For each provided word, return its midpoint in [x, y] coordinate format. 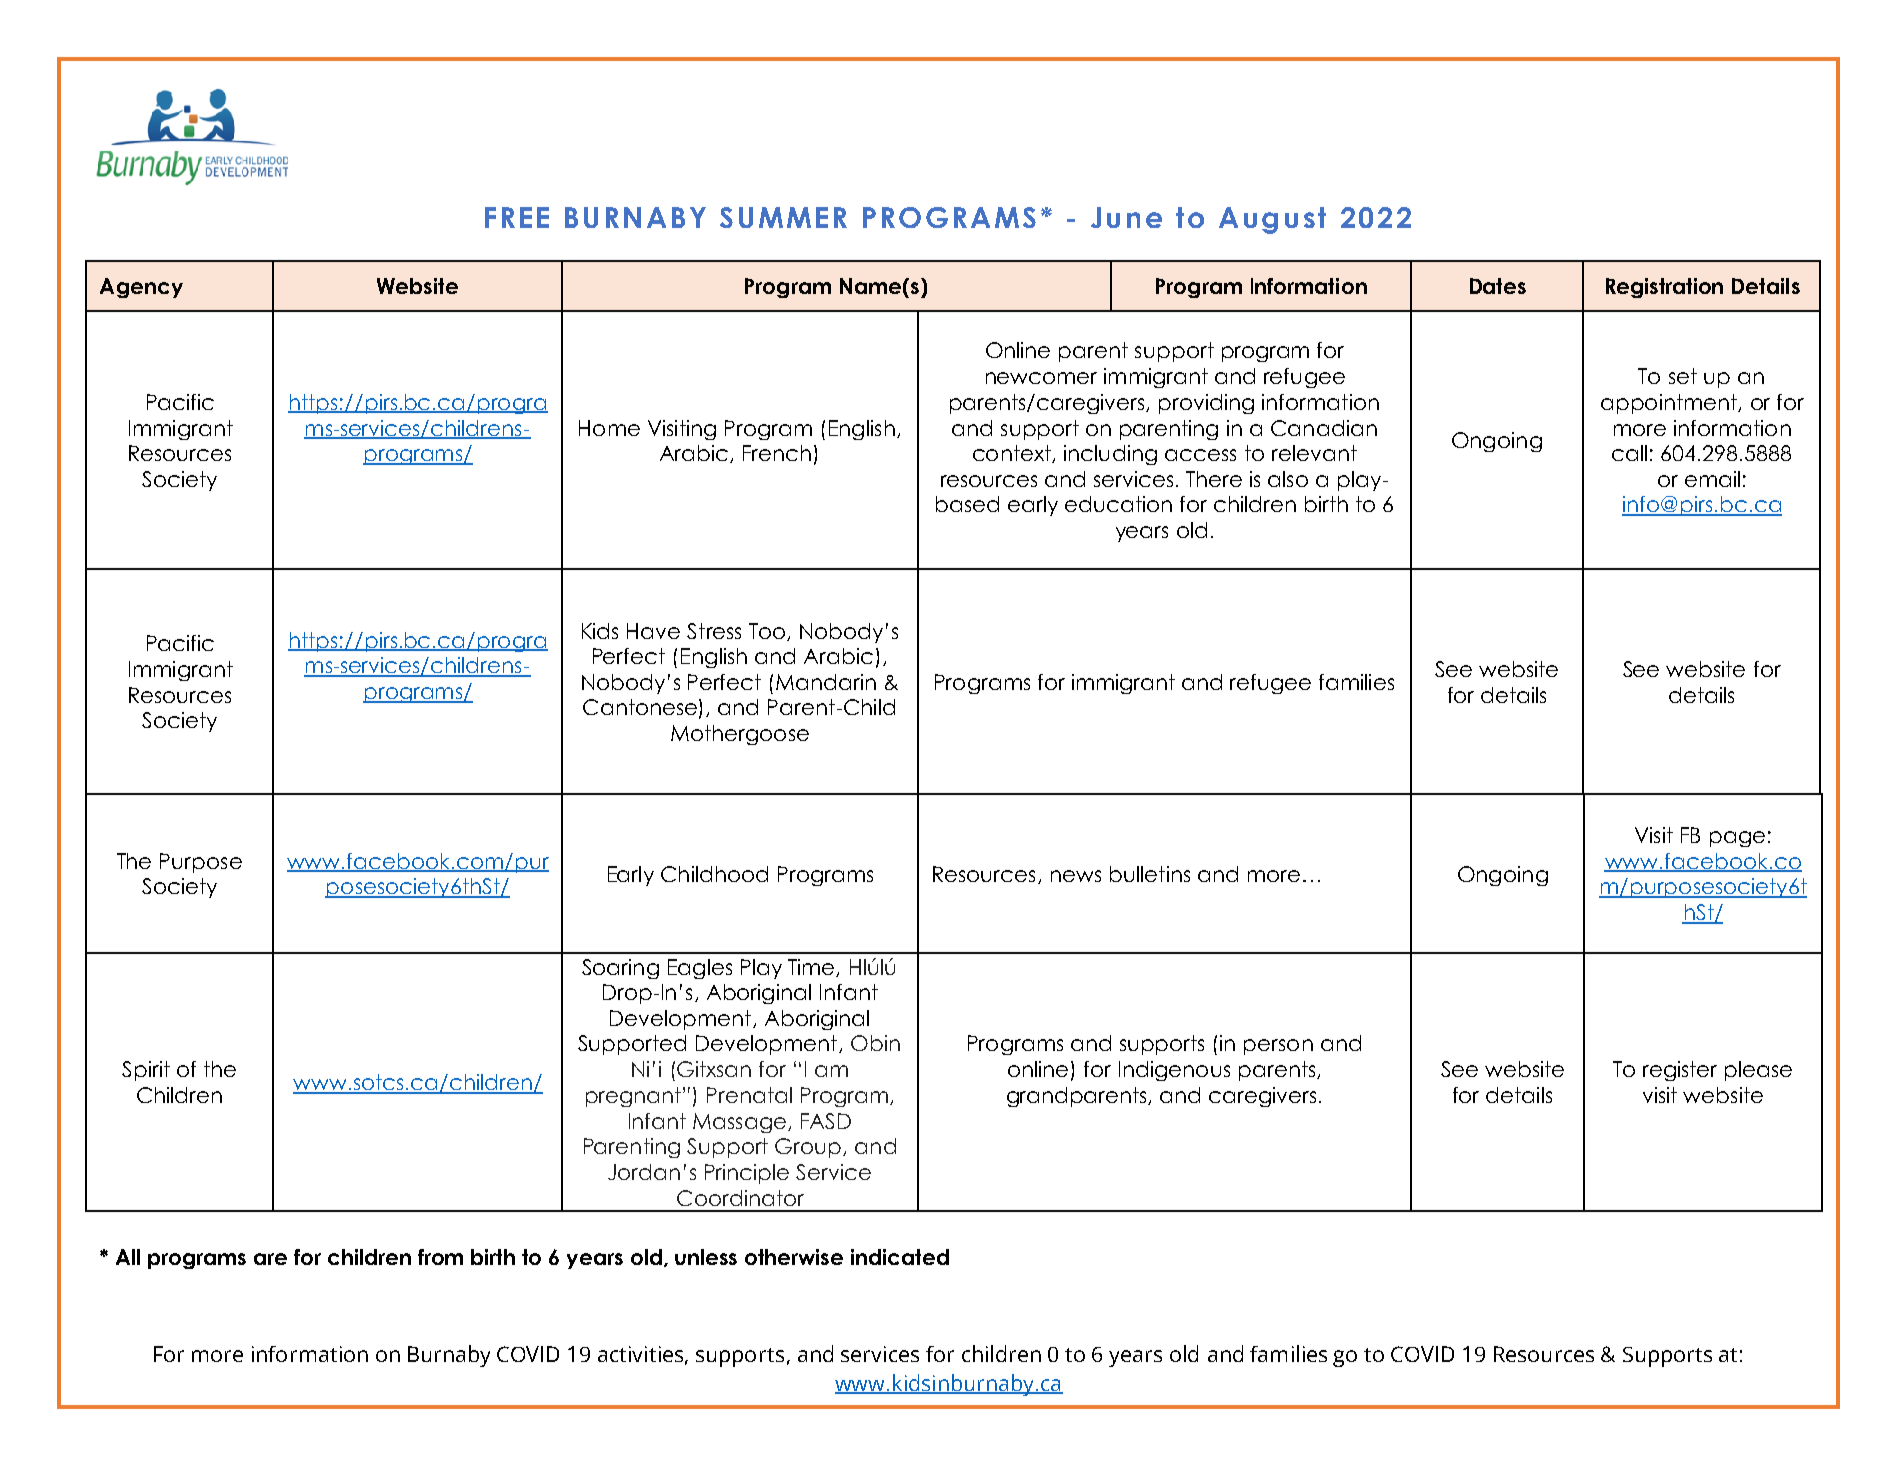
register [1680, 1071]
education [1118, 504]
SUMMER [783, 217]
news [1076, 876]
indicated [900, 1257]
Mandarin [826, 682]
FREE [517, 217]
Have [653, 631]
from [440, 1257]
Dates [1498, 286]
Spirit [146, 1071]
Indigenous [1174, 1071]
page [1737, 839]
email [1712, 479]
